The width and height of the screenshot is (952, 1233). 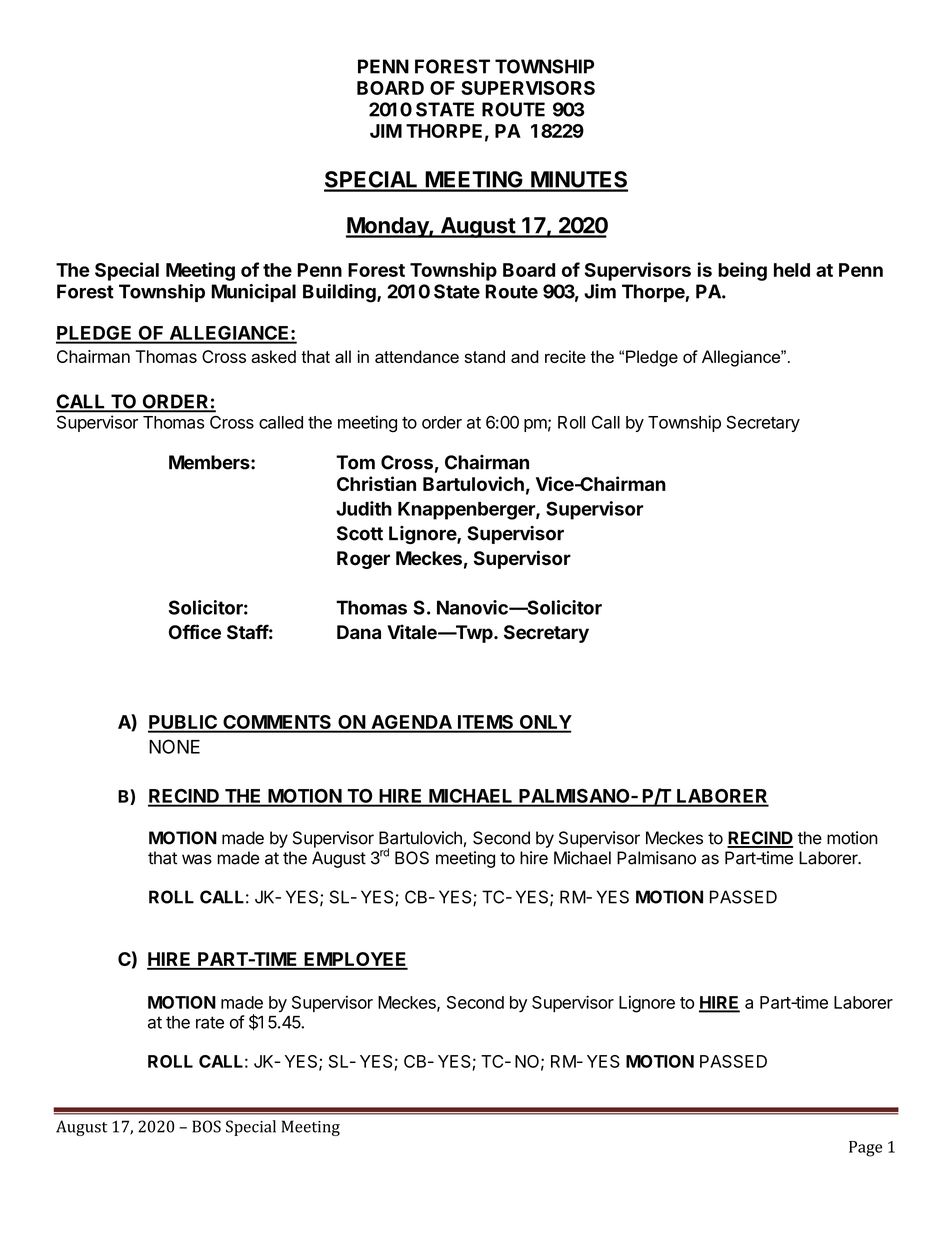 What do you see at coordinates (277, 723) in the screenshot?
I see `COMMENTS` at bounding box center [277, 723].
